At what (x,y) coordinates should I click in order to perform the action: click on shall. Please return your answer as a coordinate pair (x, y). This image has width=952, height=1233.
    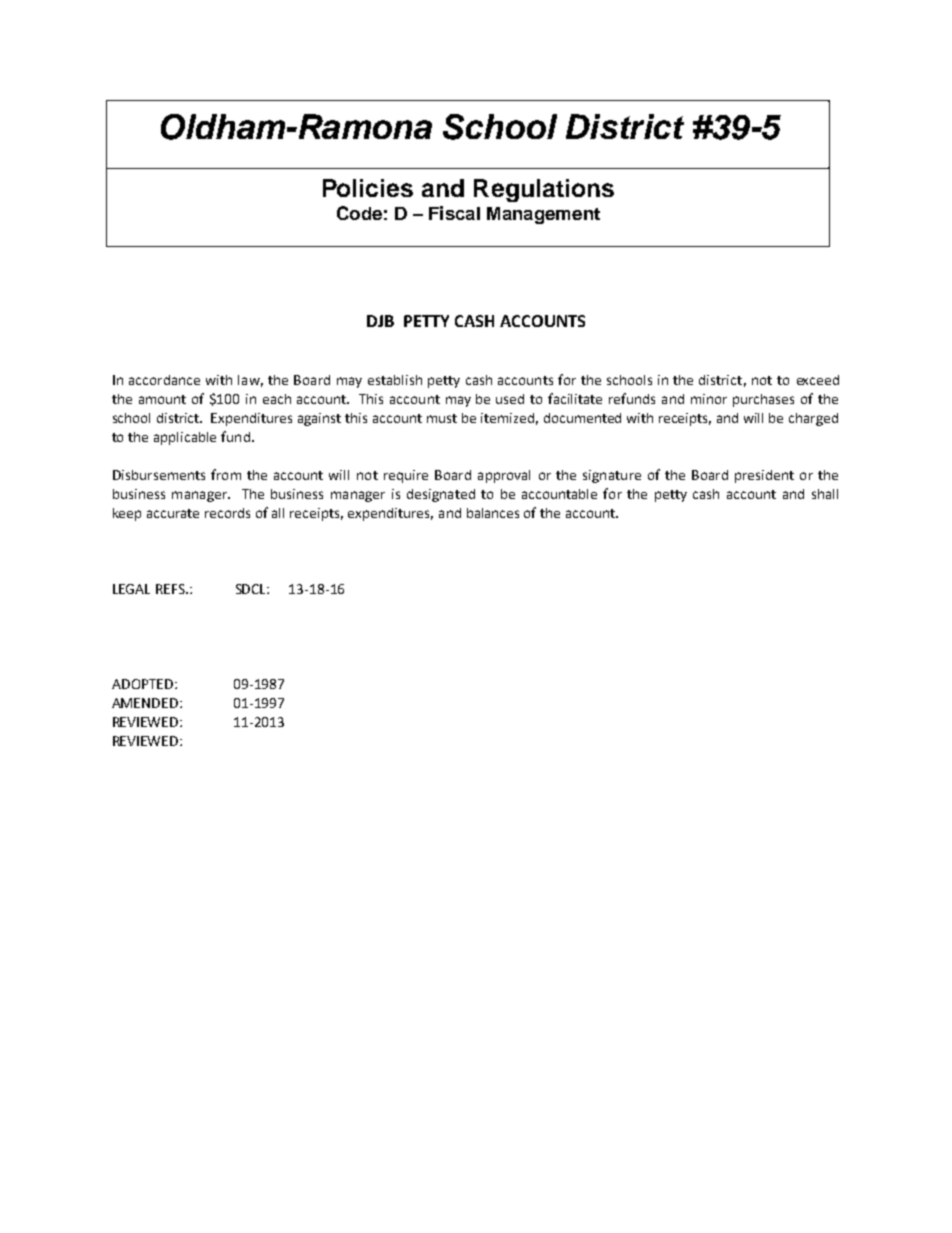
    Looking at the image, I should click on (825, 494).
